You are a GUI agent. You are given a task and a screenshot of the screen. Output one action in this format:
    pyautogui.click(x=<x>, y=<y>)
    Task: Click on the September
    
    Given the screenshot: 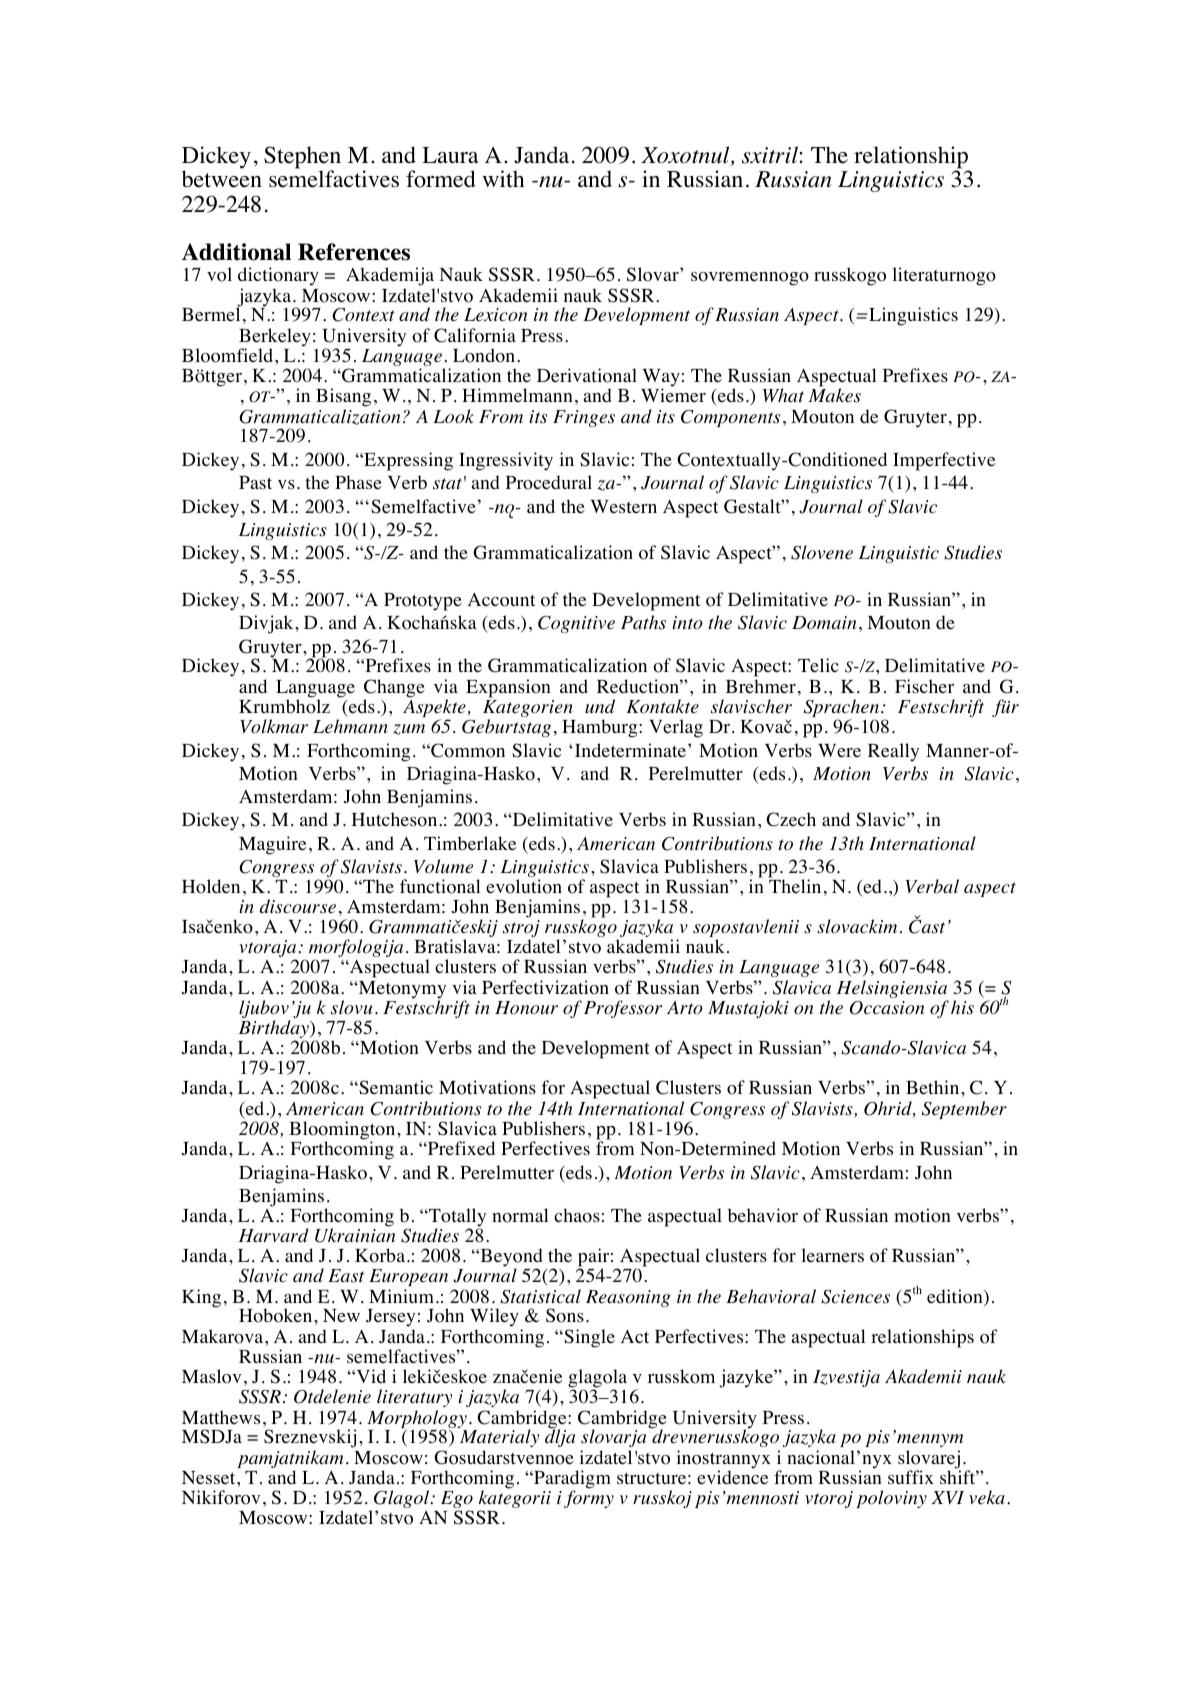 What is the action you would take?
    pyautogui.click(x=964, y=1110)
